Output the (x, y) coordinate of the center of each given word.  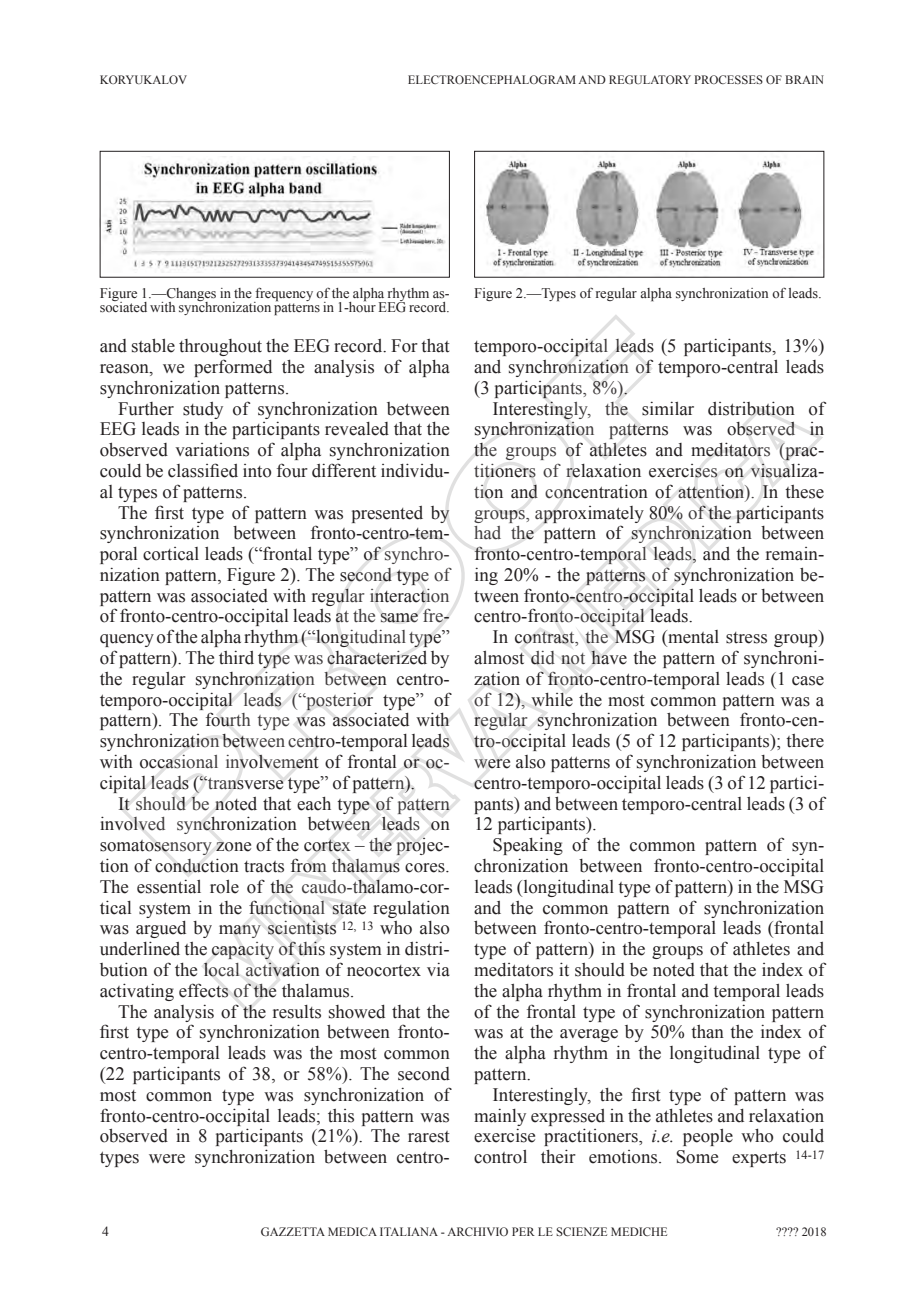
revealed (357, 429)
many (240, 931)
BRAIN (804, 79)
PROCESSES (728, 79)
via (438, 970)
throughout (220, 347)
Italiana (409, 1231)
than (707, 1032)
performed (233, 368)
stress (746, 638)
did (543, 658)
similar (668, 409)
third (236, 658)
